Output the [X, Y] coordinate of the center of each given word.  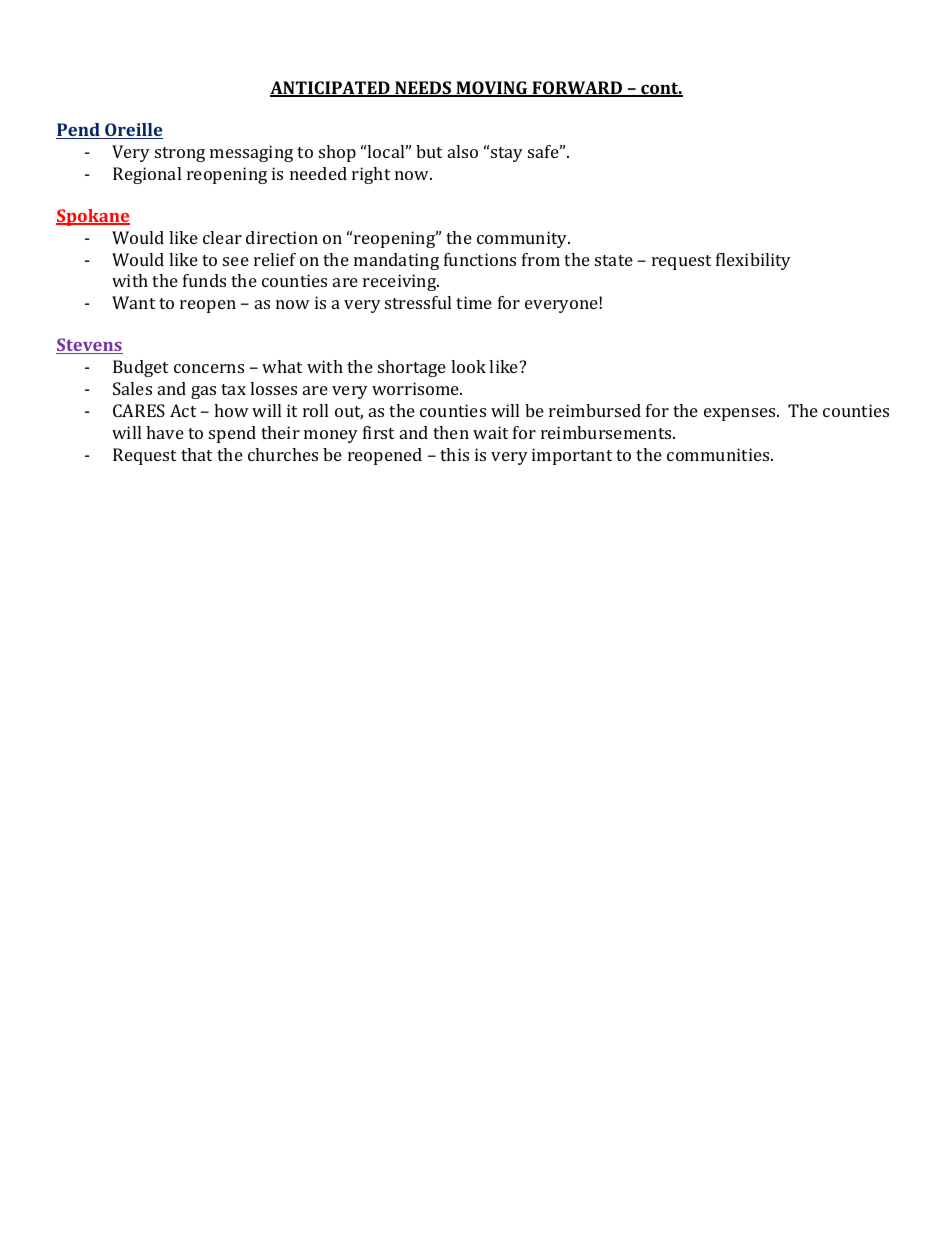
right [371, 175]
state [614, 260]
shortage [412, 368]
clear [222, 237]
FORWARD [577, 89]
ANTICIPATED [331, 89]
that [196, 454]
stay [507, 154]
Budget [140, 368]
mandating [396, 261]
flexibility [753, 261]
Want [133, 302]
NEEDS [423, 89]
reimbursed [595, 410]
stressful [418, 302]
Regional [147, 175]
